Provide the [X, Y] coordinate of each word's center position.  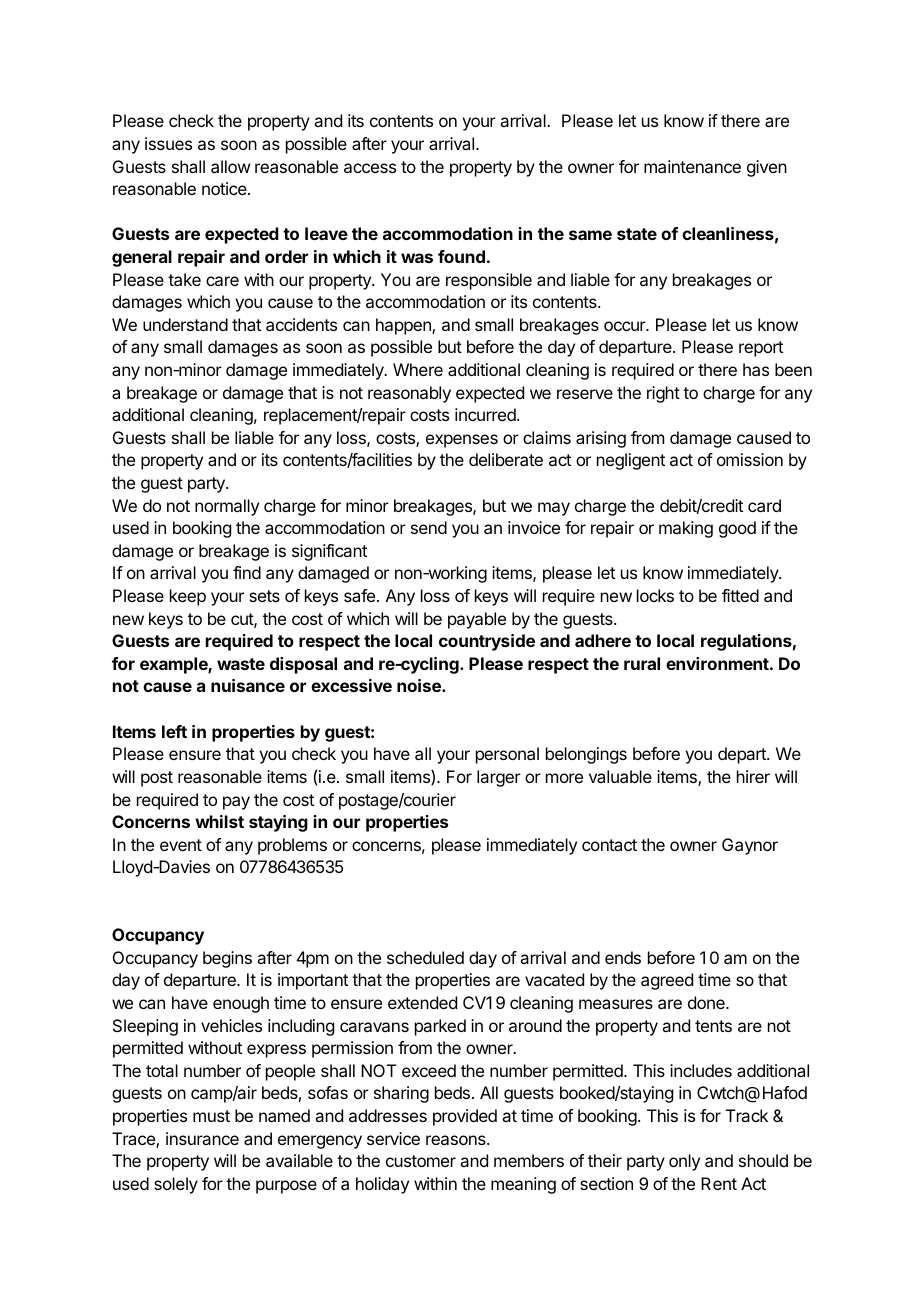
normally [227, 507]
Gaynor [750, 846]
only [684, 1162]
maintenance [692, 166]
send [429, 527]
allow [230, 166]
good [737, 529]
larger [499, 778]
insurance [202, 1138]
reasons [457, 1140]
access [370, 168]
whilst [219, 821]
